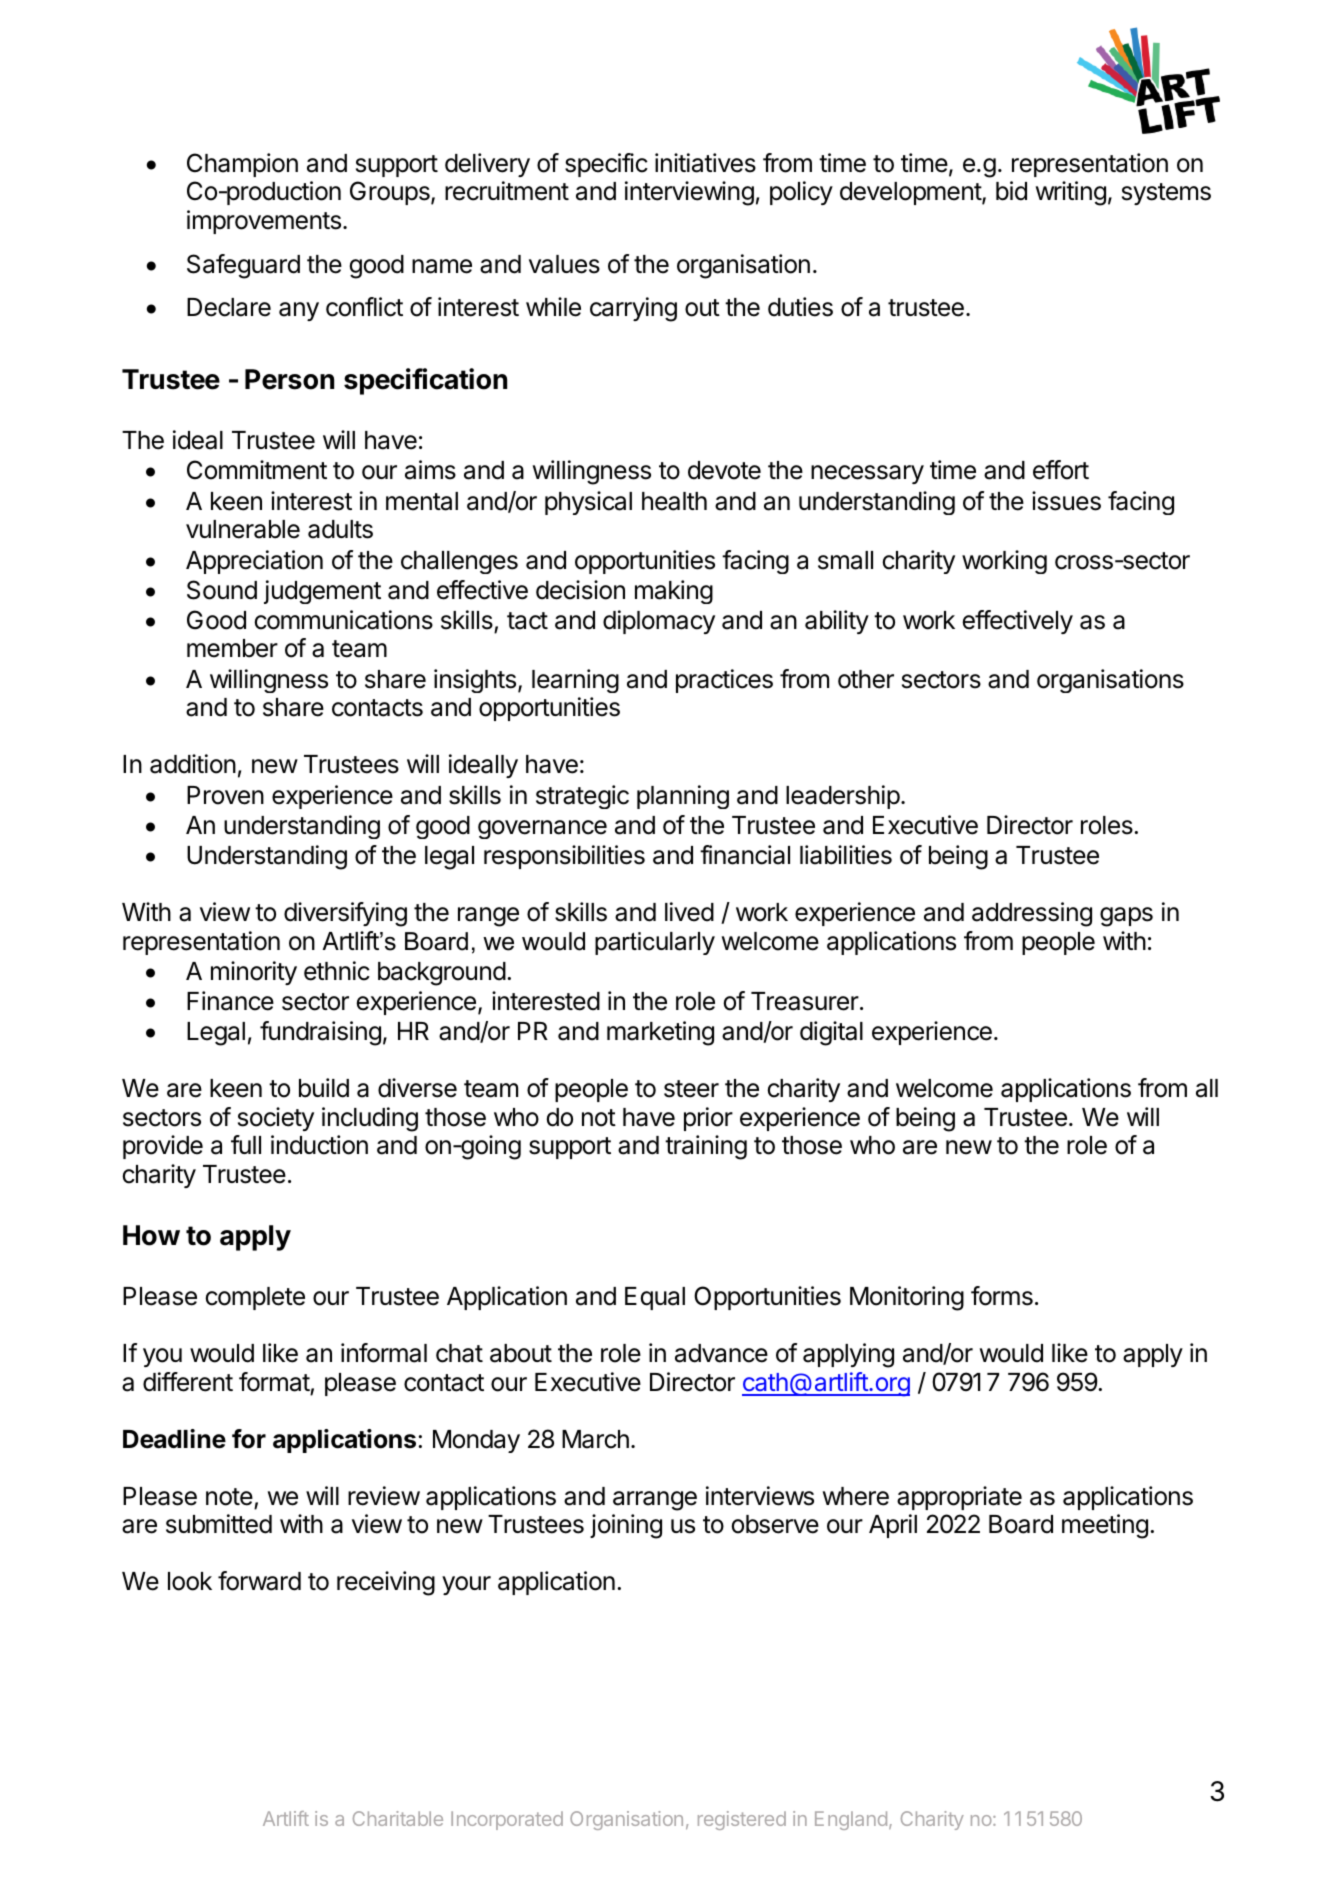 Image resolution: width=1344 pixels, height=1900 pixels. What do you see at coordinates (254, 973) in the document?
I see `minority` at bounding box center [254, 973].
